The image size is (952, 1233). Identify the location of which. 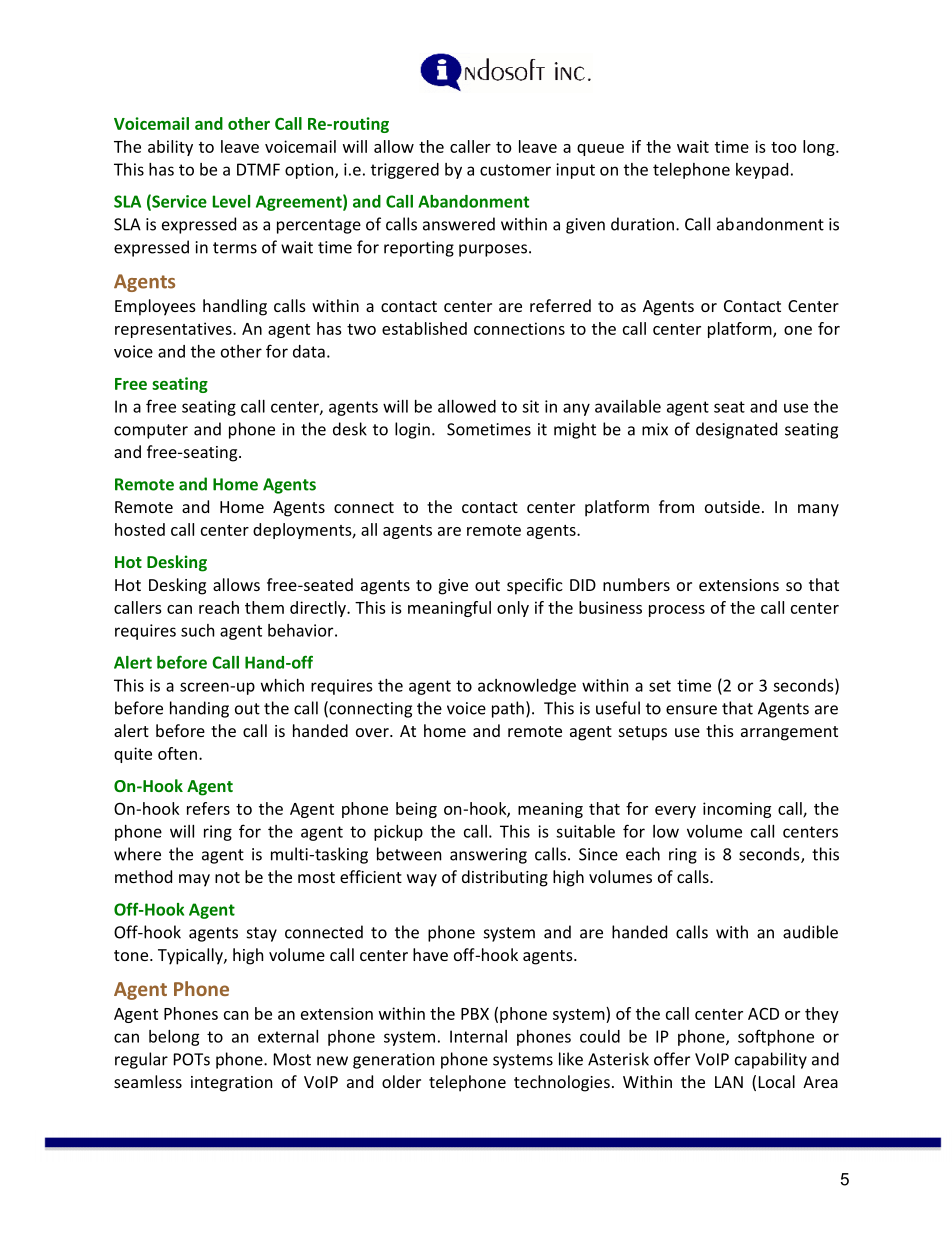
(282, 685).
